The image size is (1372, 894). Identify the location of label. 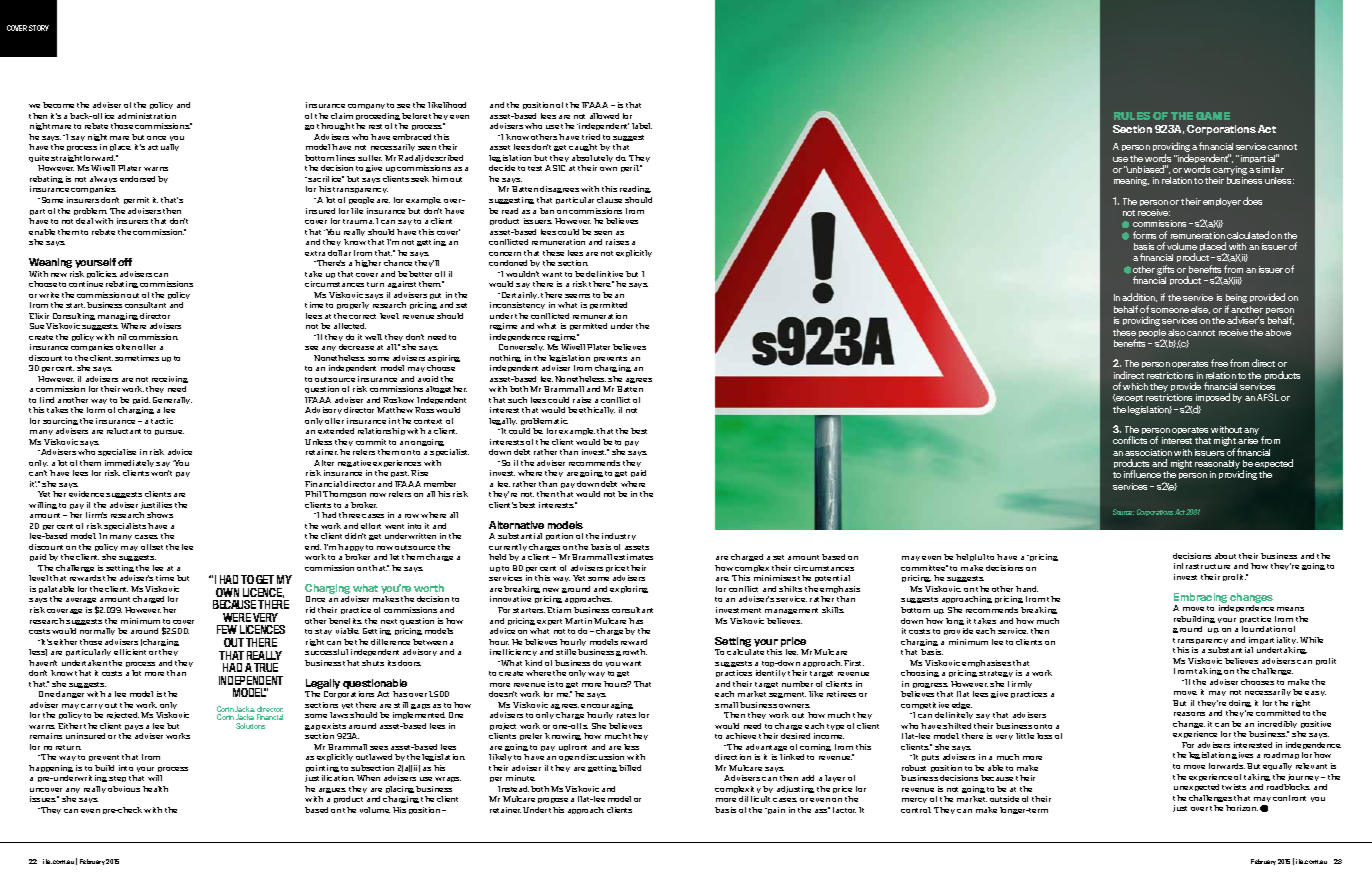
(642, 126).
